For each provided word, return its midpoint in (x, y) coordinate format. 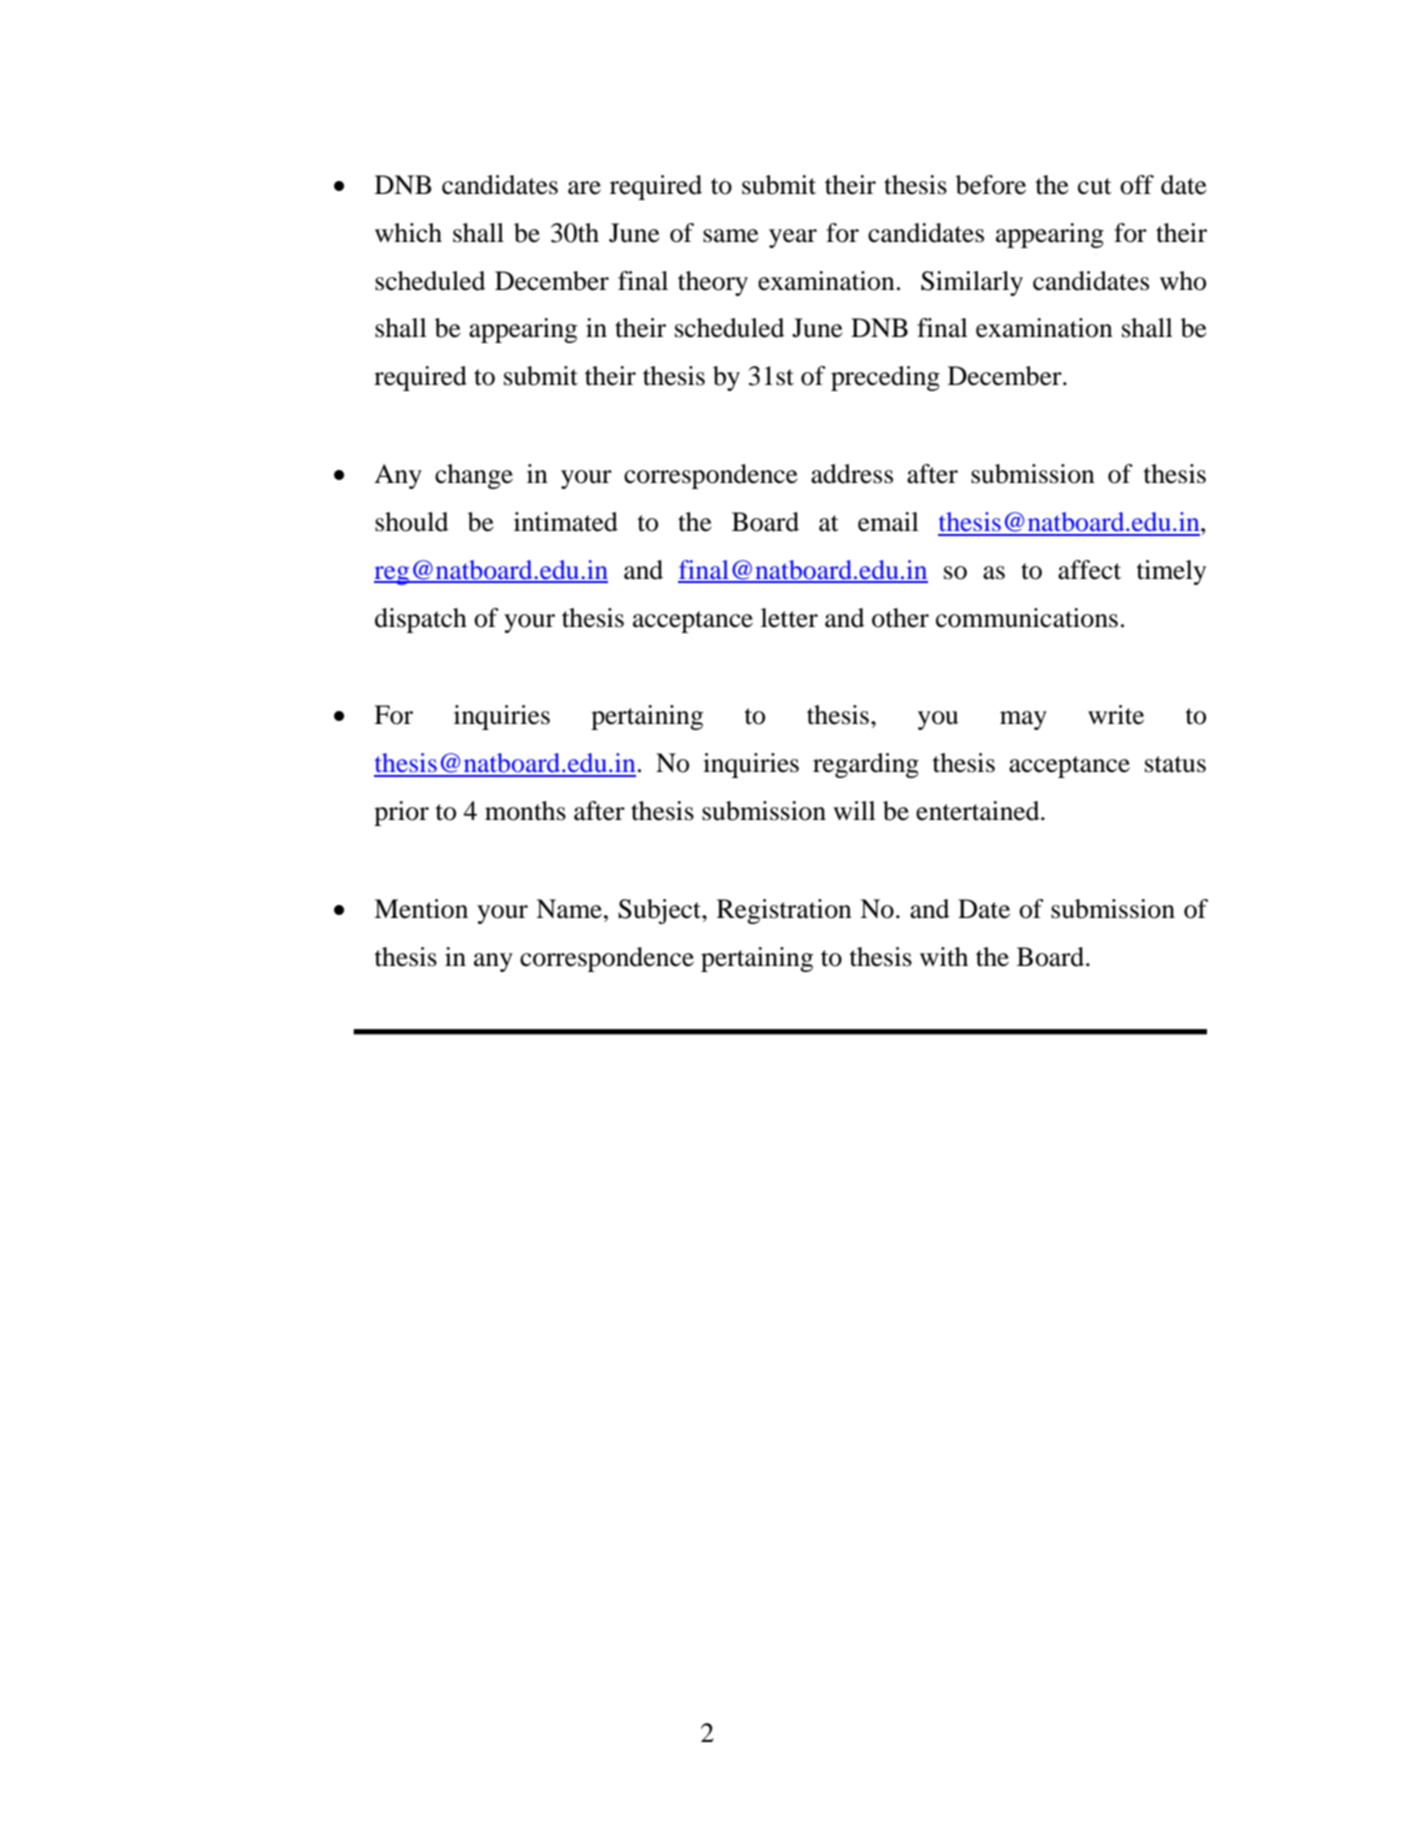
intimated (566, 522)
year (793, 238)
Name (569, 909)
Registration (784, 911)
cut (1095, 186)
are (584, 188)
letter (789, 618)
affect (1089, 570)
